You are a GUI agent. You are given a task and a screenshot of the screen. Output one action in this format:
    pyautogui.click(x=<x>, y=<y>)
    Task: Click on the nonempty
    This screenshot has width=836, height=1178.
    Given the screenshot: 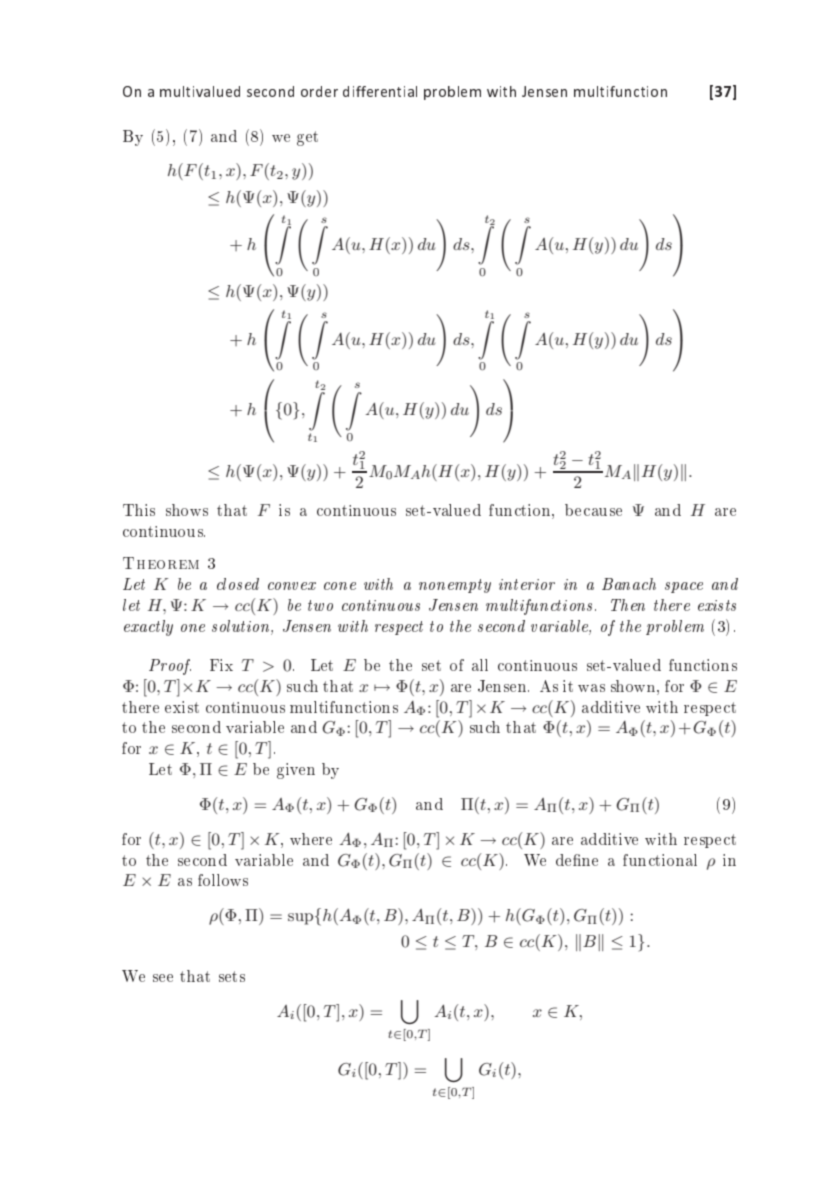 What is the action you would take?
    pyautogui.click(x=455, y=586)
